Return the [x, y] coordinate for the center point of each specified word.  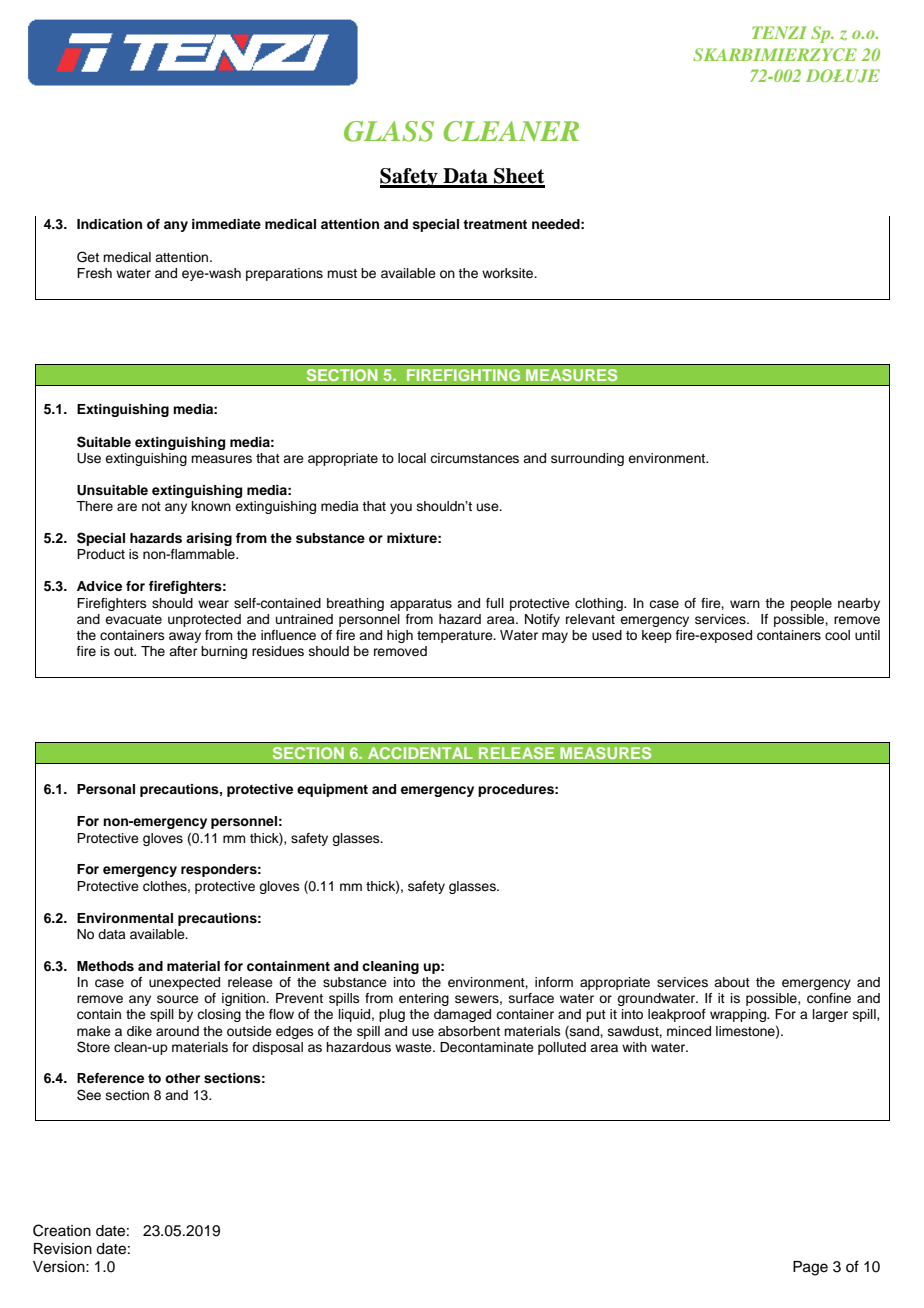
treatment [495, 224]
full [495, 603]
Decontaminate [487, 1047]
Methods [105, 966]
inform [554, 982]
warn [745, 604]
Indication [109, 224]
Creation [62, 1230]
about [732, 982]
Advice [99, 586]
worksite [509, 273]
